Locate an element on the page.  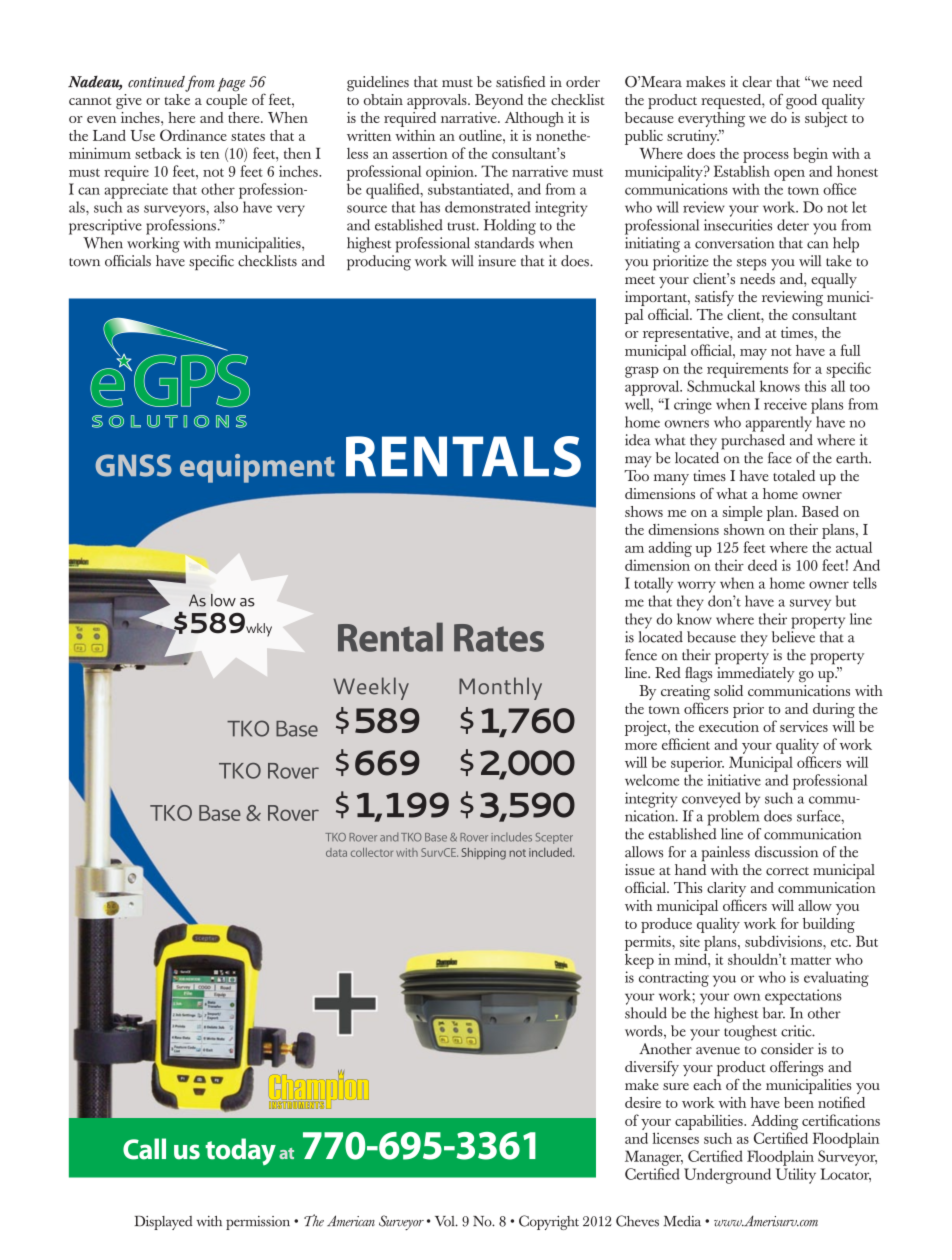
GNSS is located at coordinates (133, 465).
